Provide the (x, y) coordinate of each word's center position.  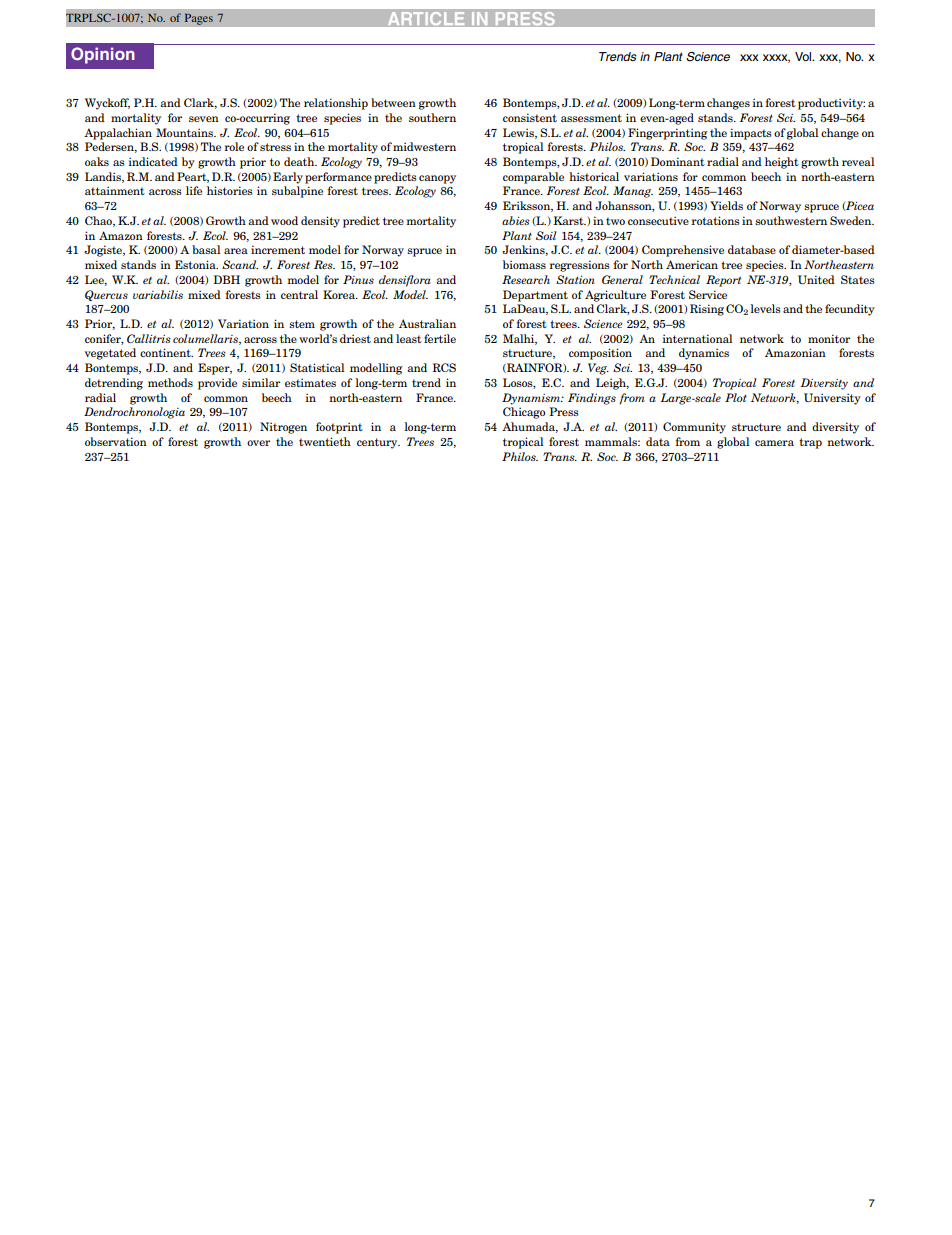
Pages (198, 19)
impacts (751, 134)
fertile (440, 338)
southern (432, 117)
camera (774, 443)
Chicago (524, 413)
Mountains (186, 132)
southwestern (791, 220)
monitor (829, 338)
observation (116, 441)
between (393, 102)
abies (516, 220)
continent (166, 352)
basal (206, 249)
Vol (804, 56)
